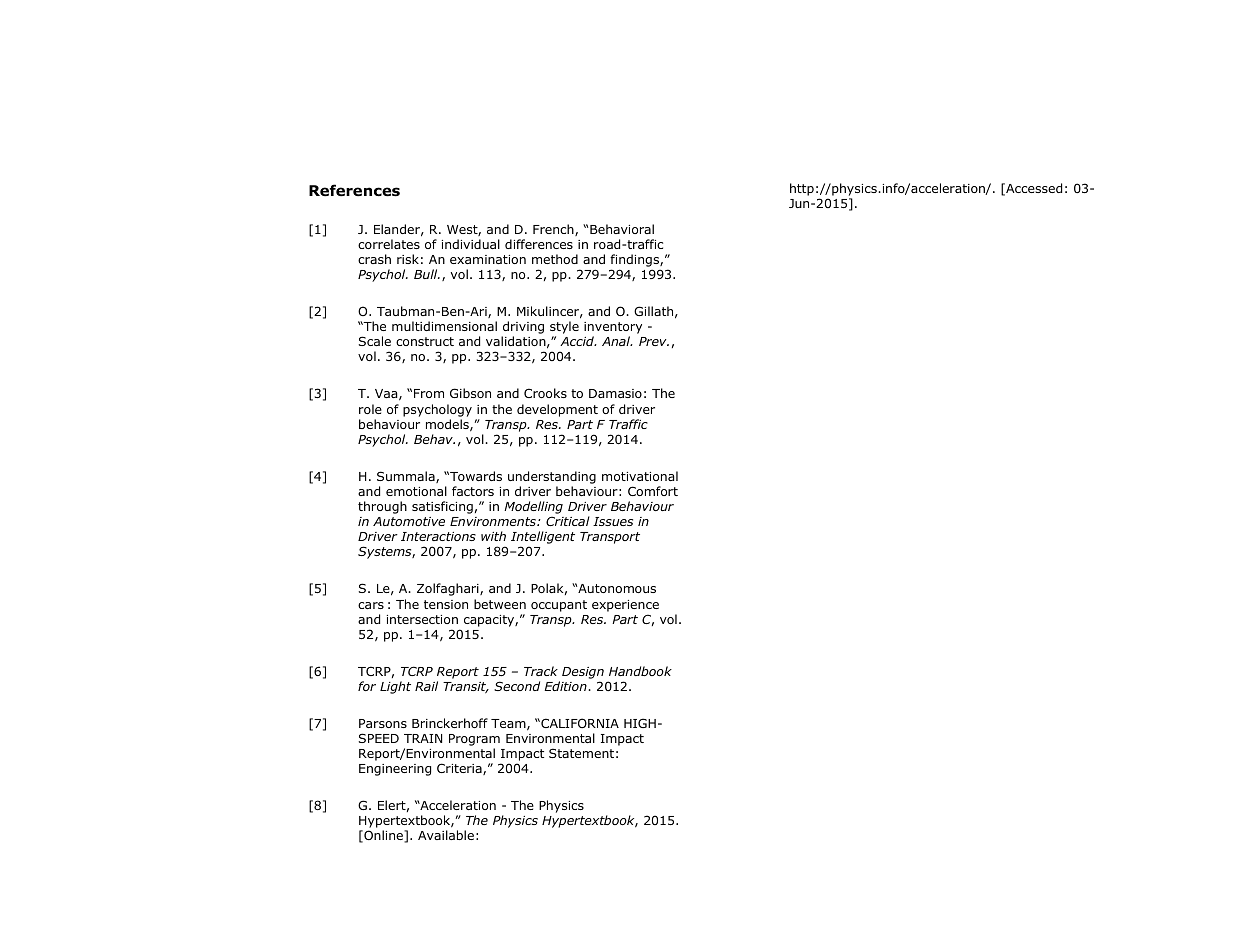 The image size is (1233, 952). I want to click on Scale, so click(375, 341).
